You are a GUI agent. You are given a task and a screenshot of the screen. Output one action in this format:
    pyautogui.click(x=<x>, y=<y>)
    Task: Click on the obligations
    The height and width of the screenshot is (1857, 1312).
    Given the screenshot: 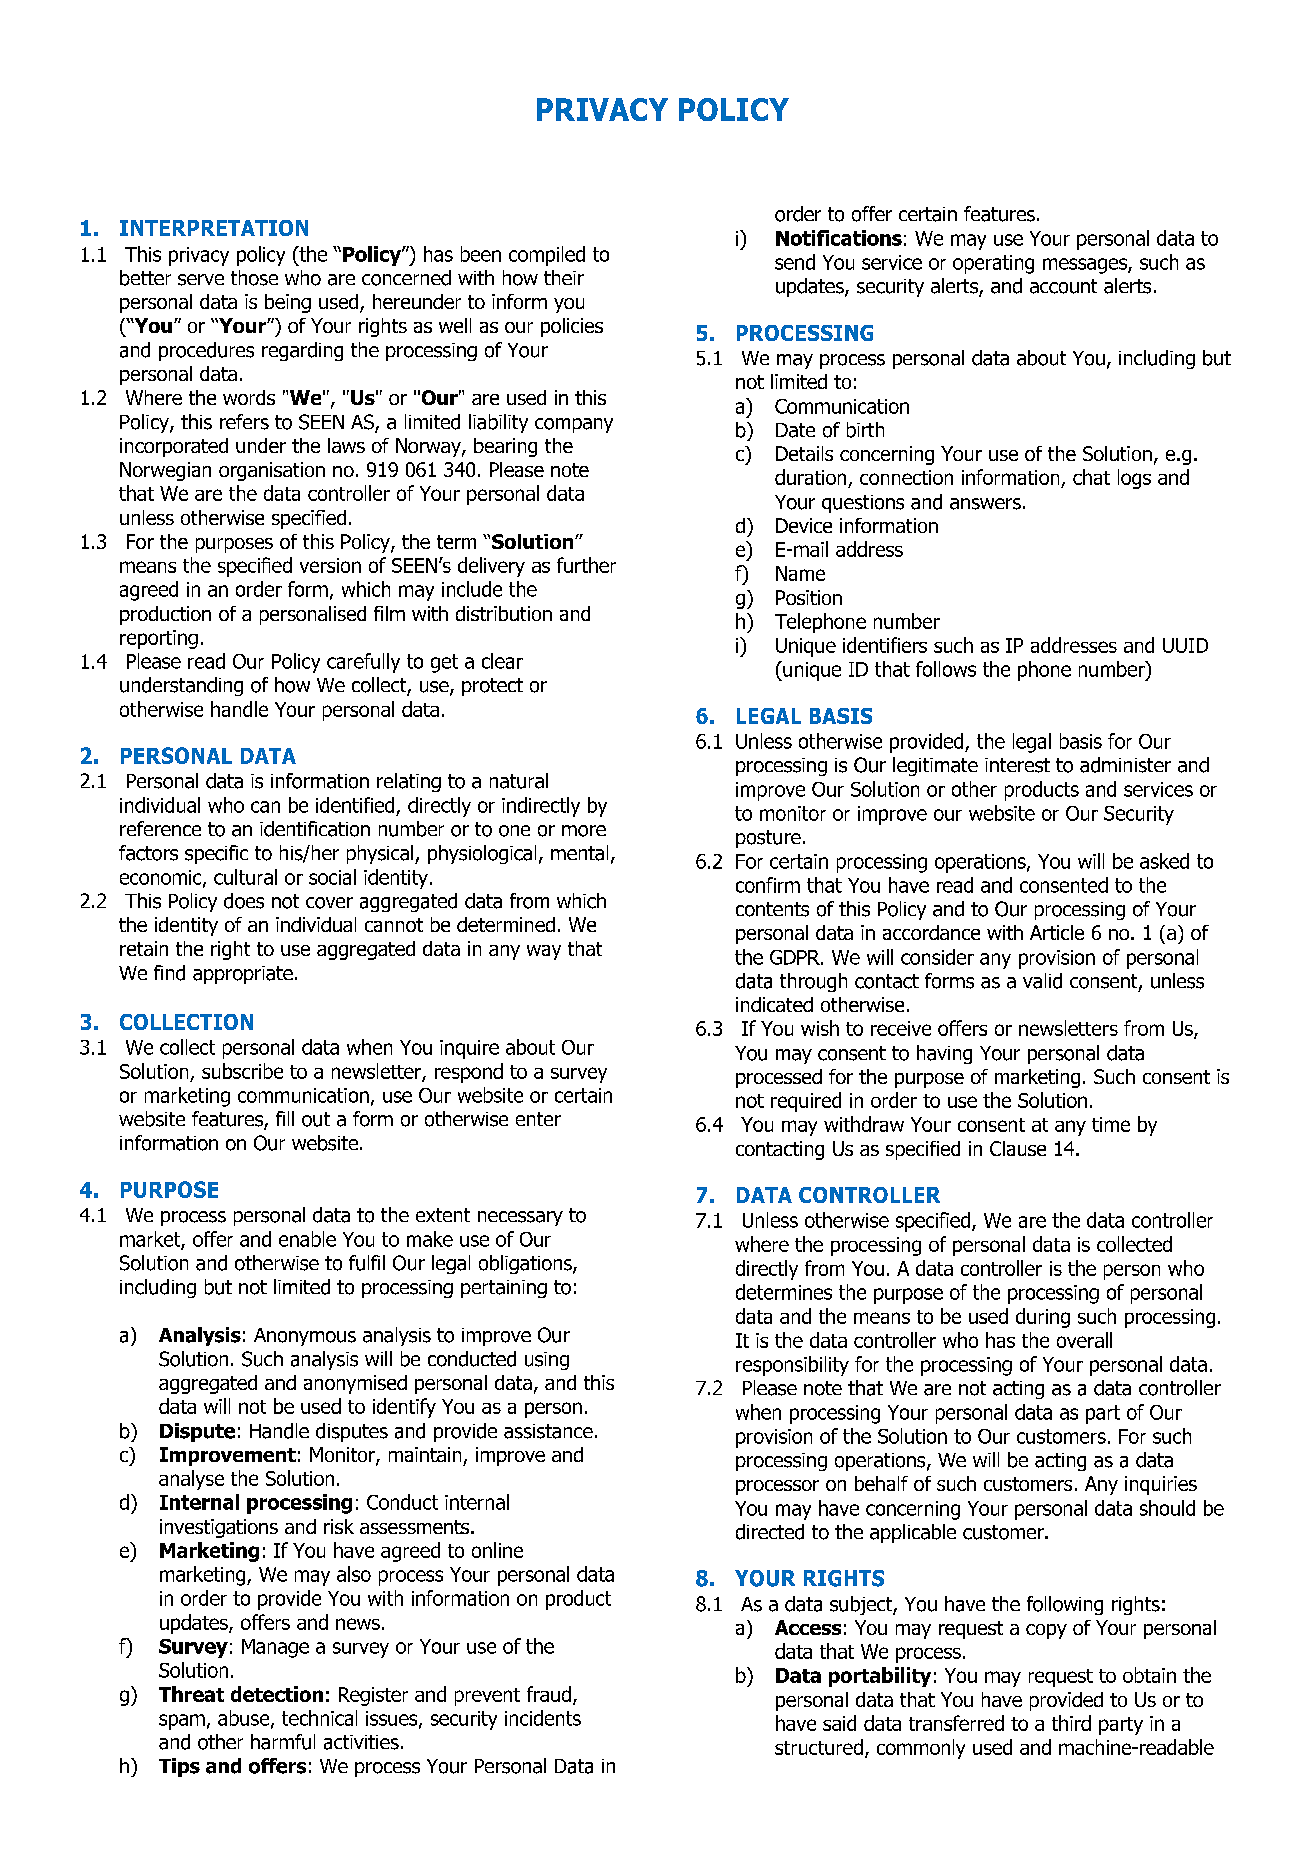 What is the action you would take?
    pyautogui.click(x=526, y=1264)
